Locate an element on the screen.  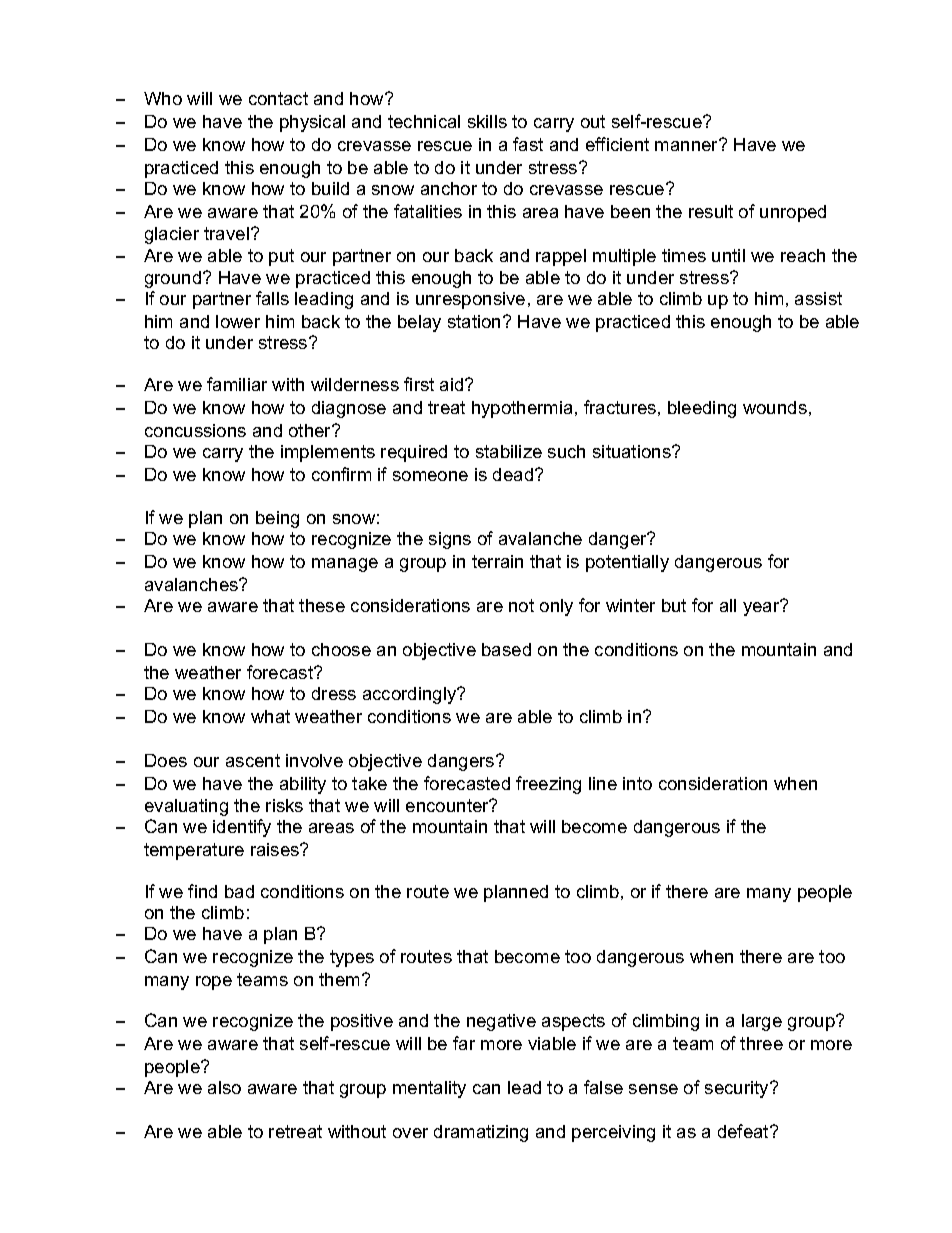
into is located at coordinates (637, 783).
